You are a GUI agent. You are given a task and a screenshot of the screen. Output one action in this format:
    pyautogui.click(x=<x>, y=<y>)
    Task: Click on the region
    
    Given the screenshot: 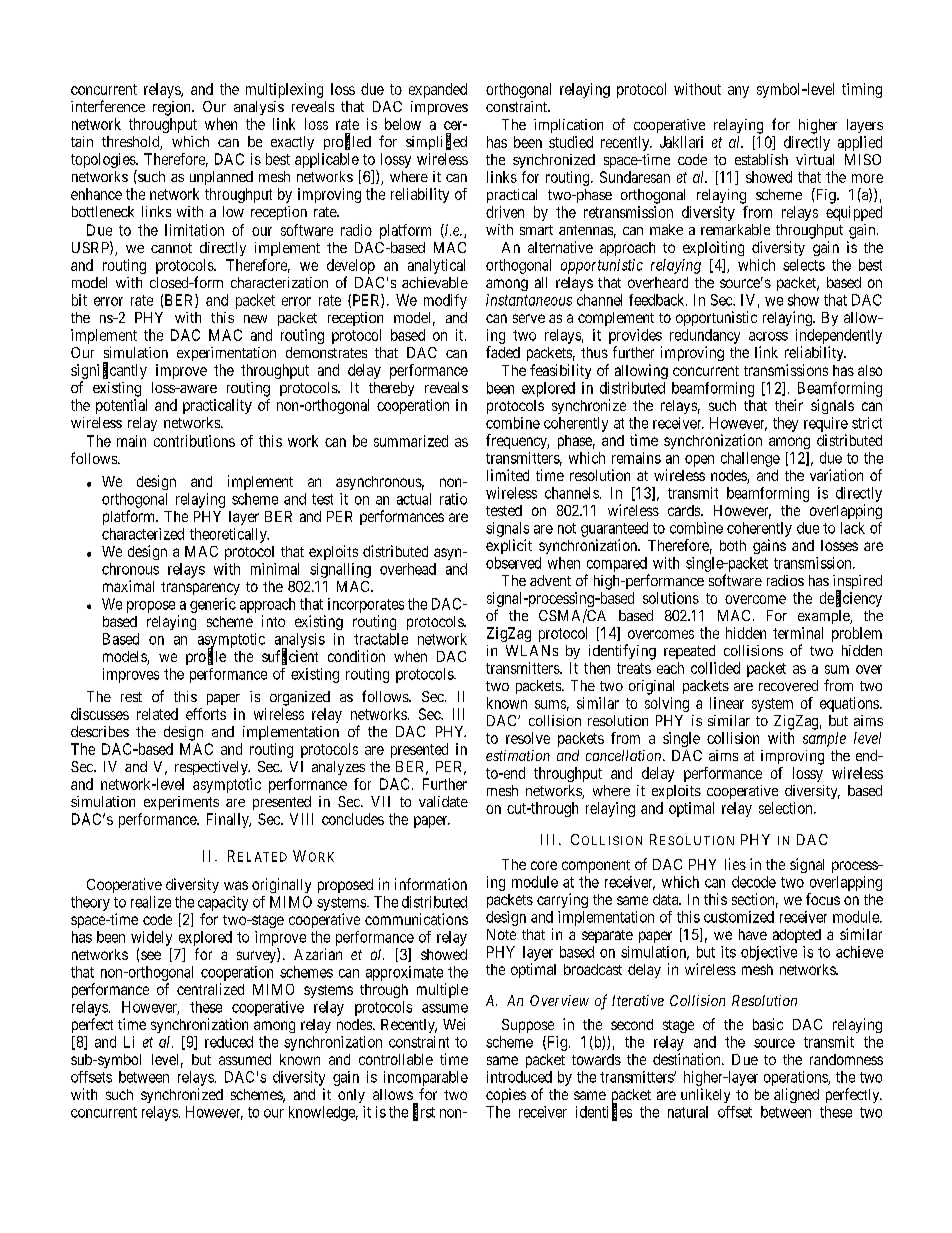 What is the action you would take?
    pyautogui.click(x=173, y=108)
